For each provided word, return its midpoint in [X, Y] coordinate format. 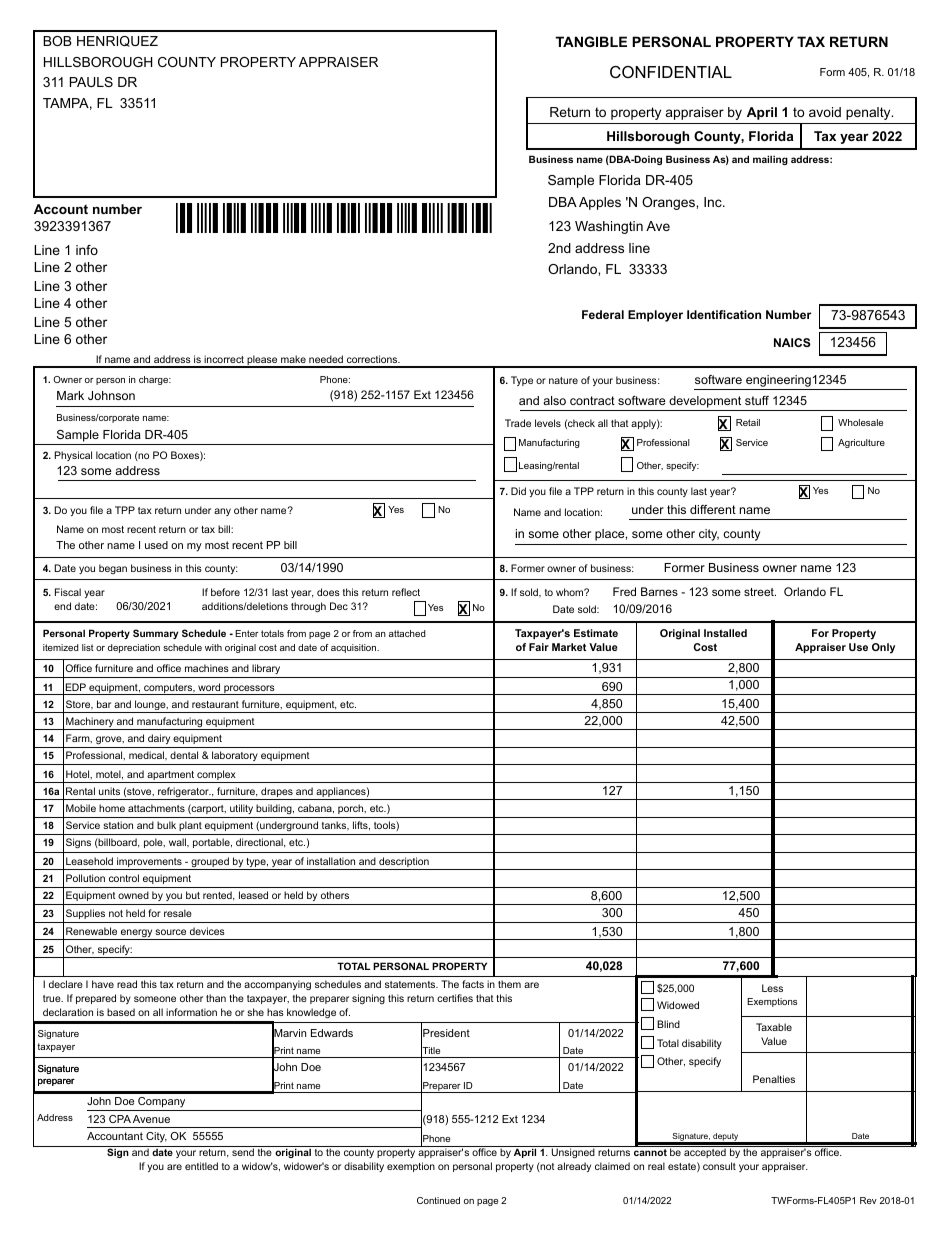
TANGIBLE [591, 41]
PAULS [91, 82]
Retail [748, 422]
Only [883, 648]
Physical [73, 456]
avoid [825, 112]
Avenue [151, 1119]
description [404, 863]
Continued [438, 1200]
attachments [156, 808]
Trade [518, 423]
